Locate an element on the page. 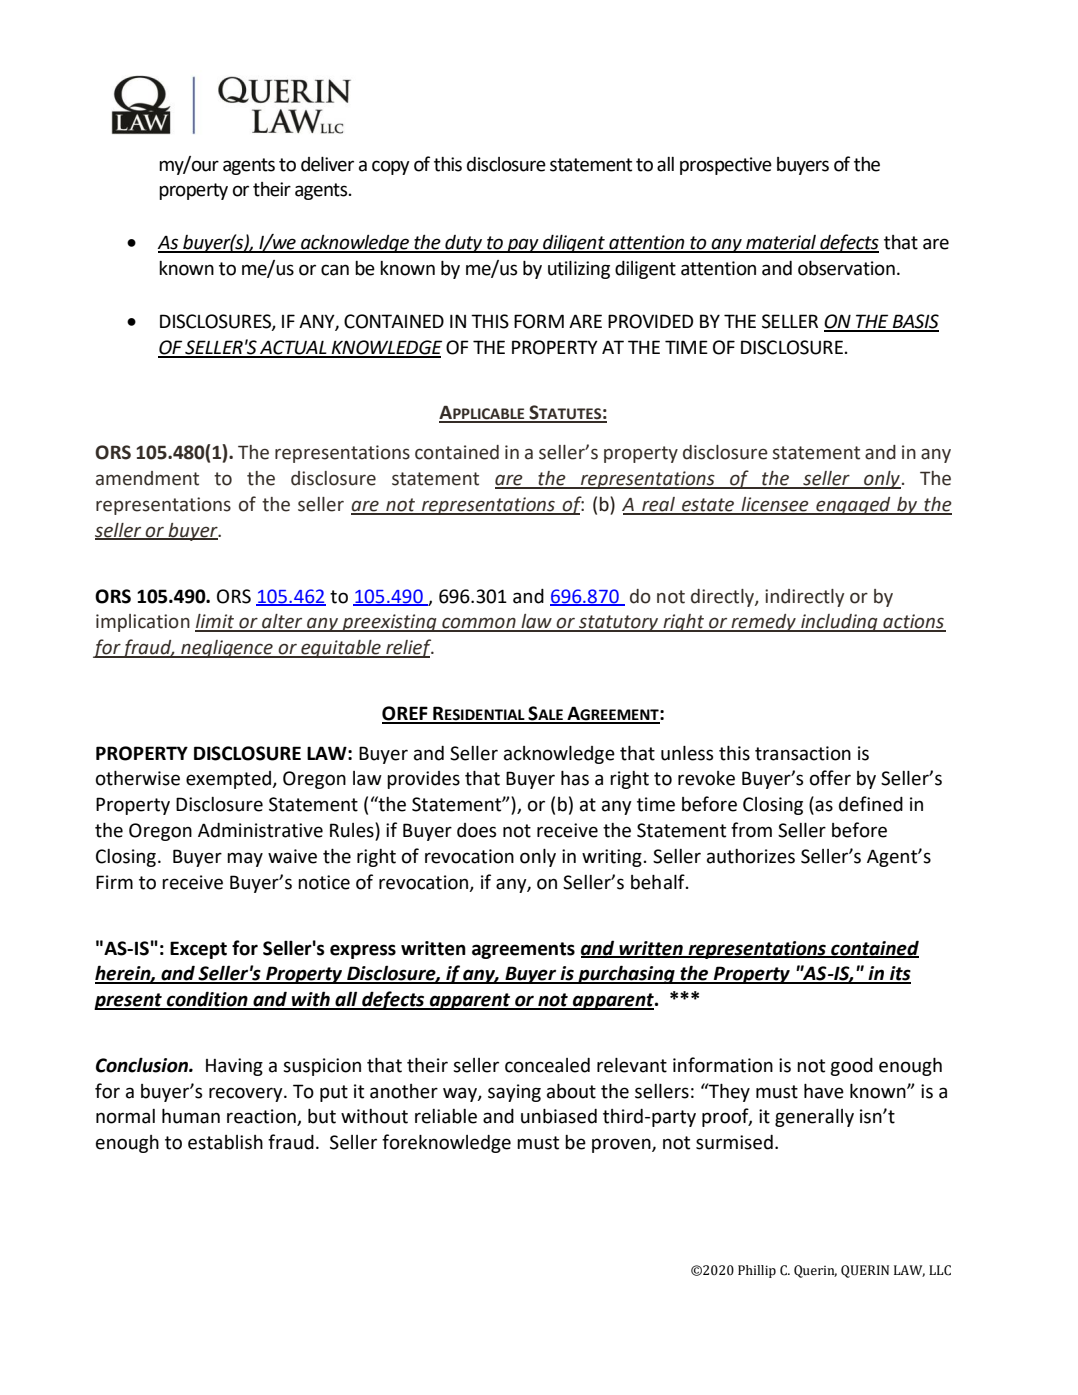  establish is located at coordinates (225, 1142).
